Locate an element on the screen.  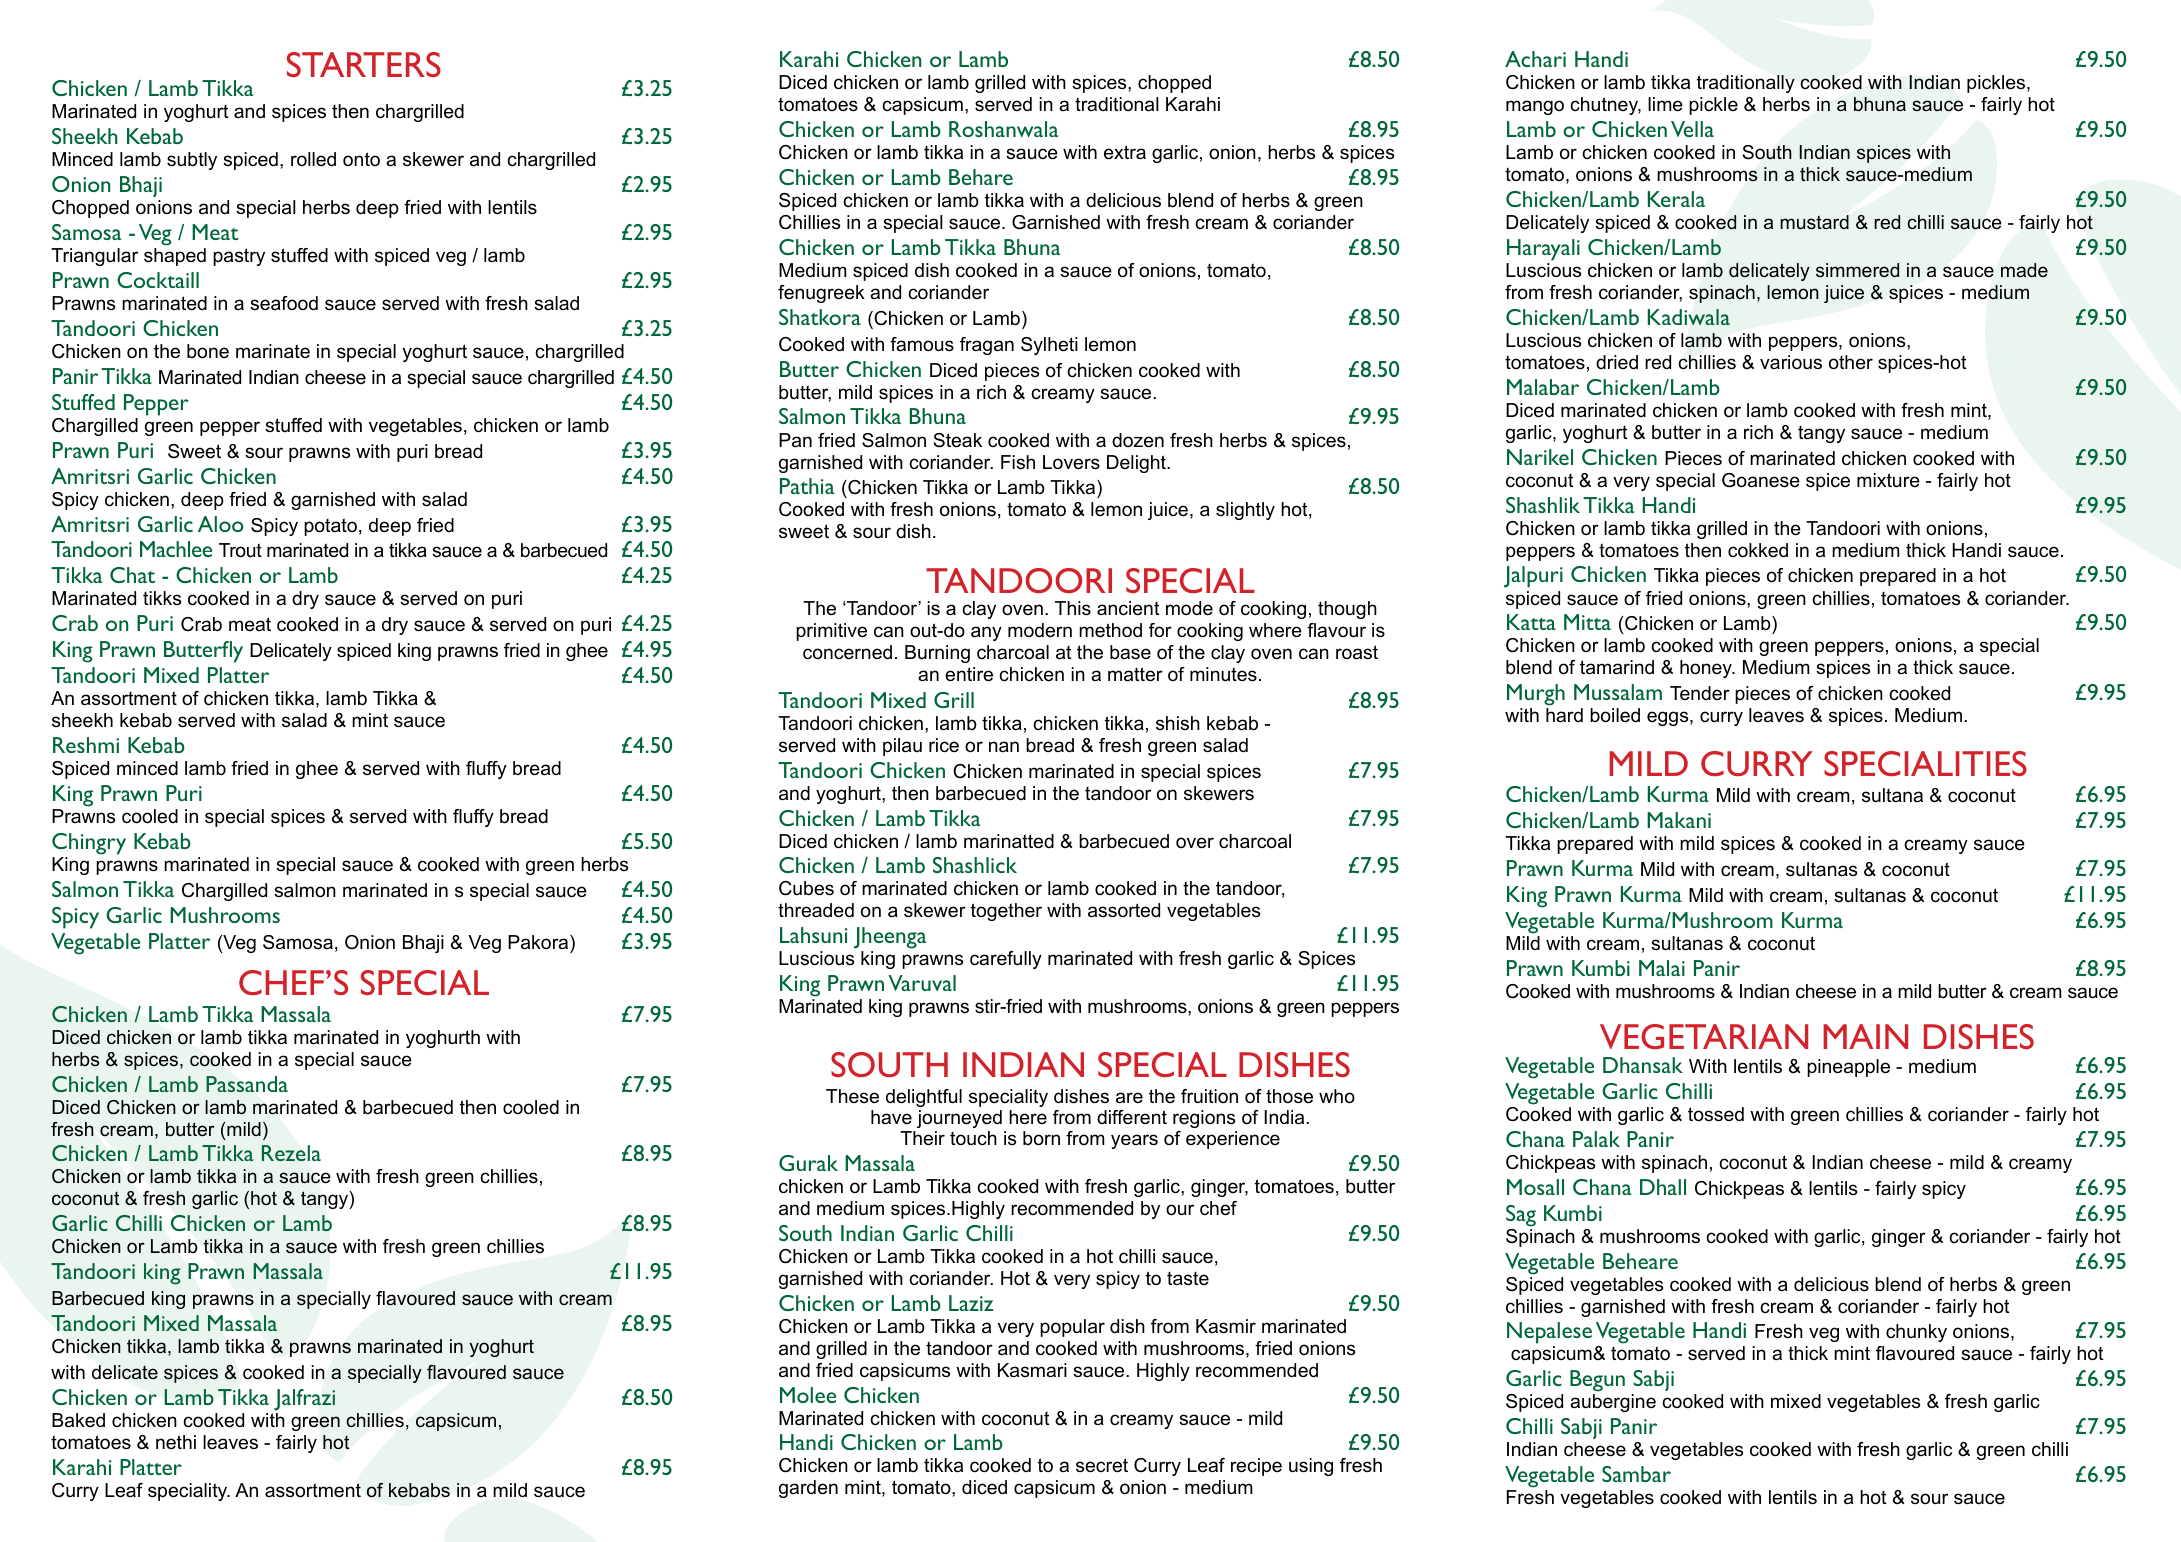
Trout is located at coordinates (240, 550).
